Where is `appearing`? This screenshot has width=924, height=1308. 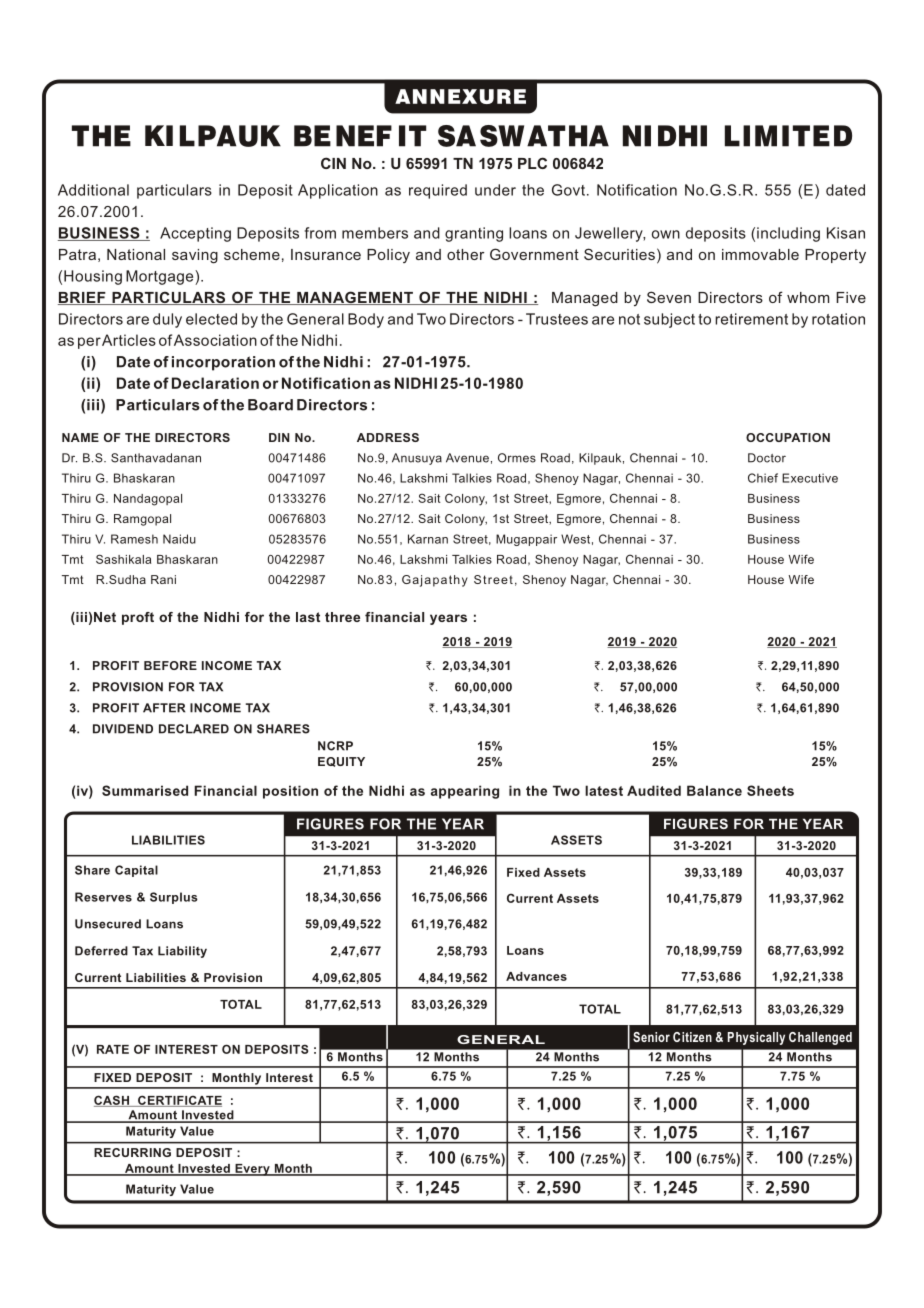 appearing is located at coordinates (465, 792).
